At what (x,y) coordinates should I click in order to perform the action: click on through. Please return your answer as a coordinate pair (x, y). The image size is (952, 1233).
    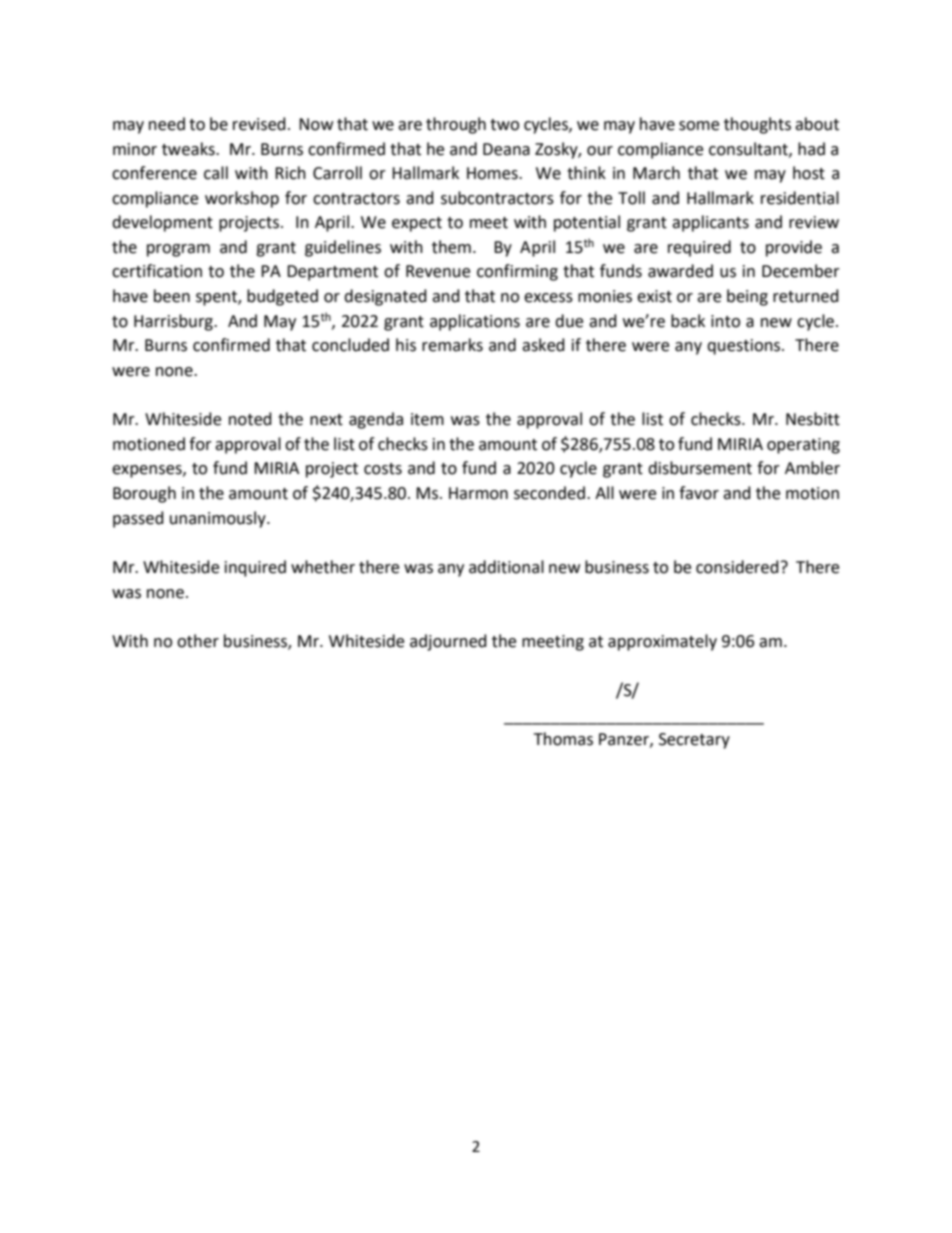
    Looking at the image, I should click on (456, 125).
